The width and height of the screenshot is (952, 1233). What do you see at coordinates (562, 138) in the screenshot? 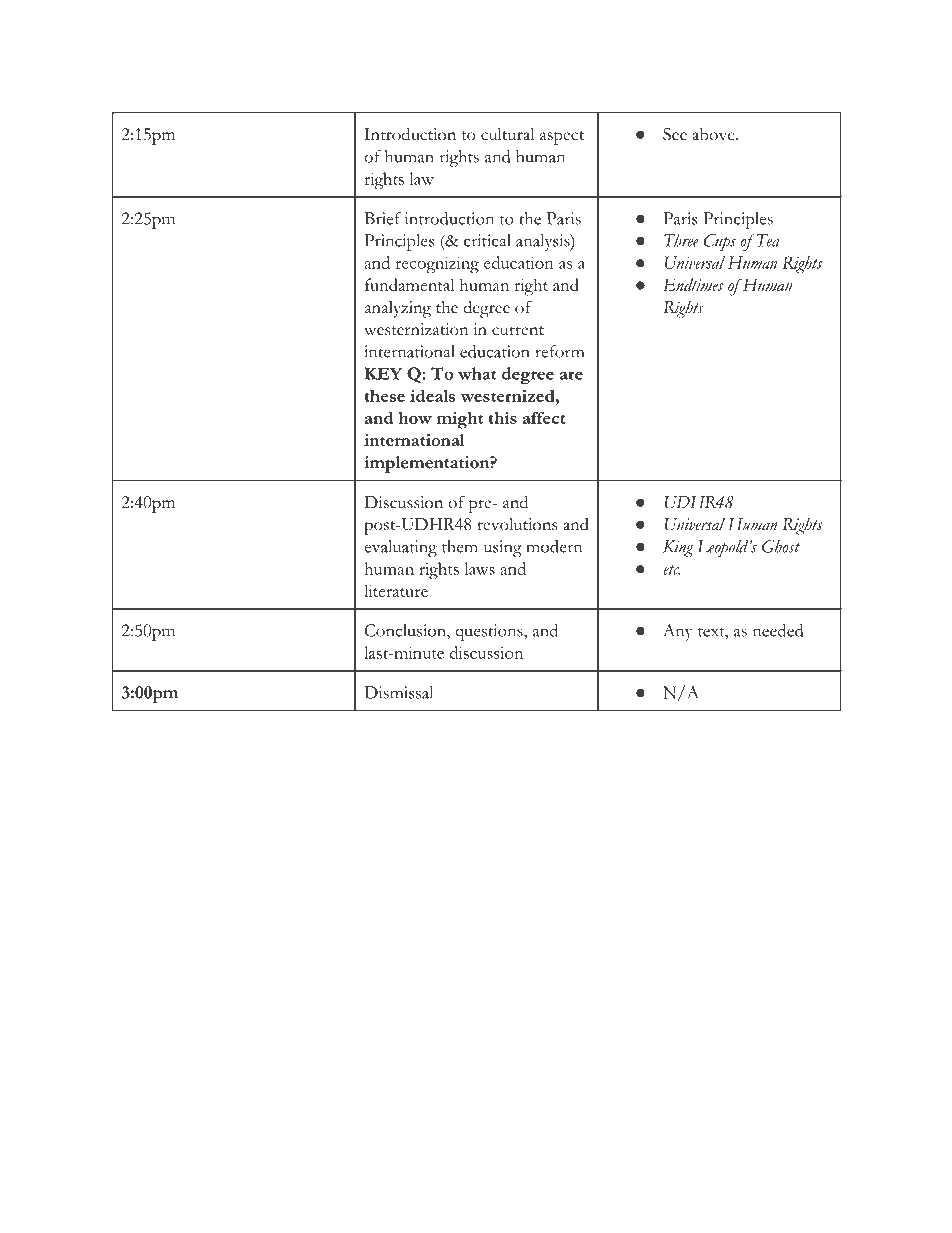
I see `aspect` at bounding box center [562, 138].
